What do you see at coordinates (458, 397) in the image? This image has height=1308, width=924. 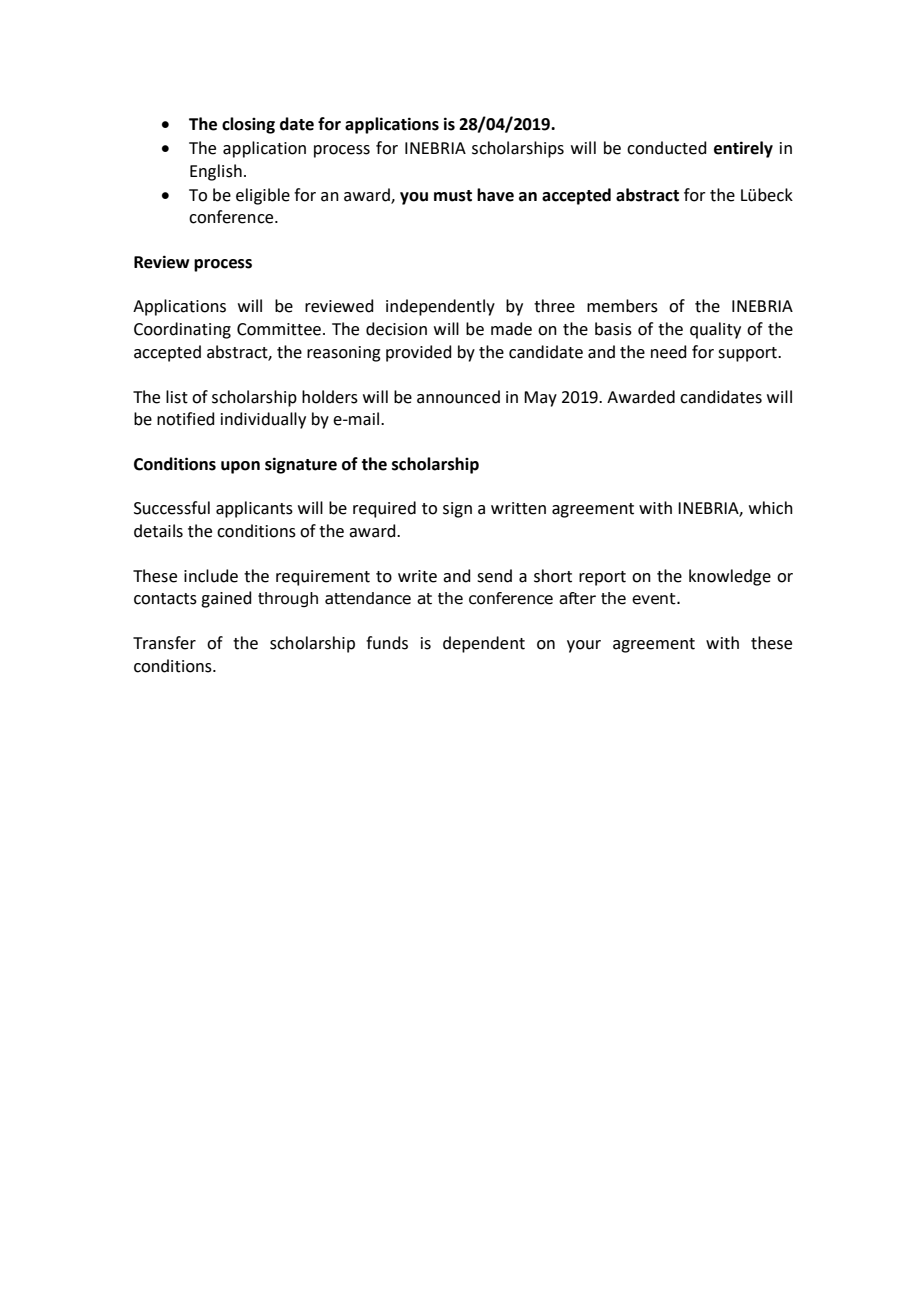 I see `announced` at bounding box center [458, 397].
